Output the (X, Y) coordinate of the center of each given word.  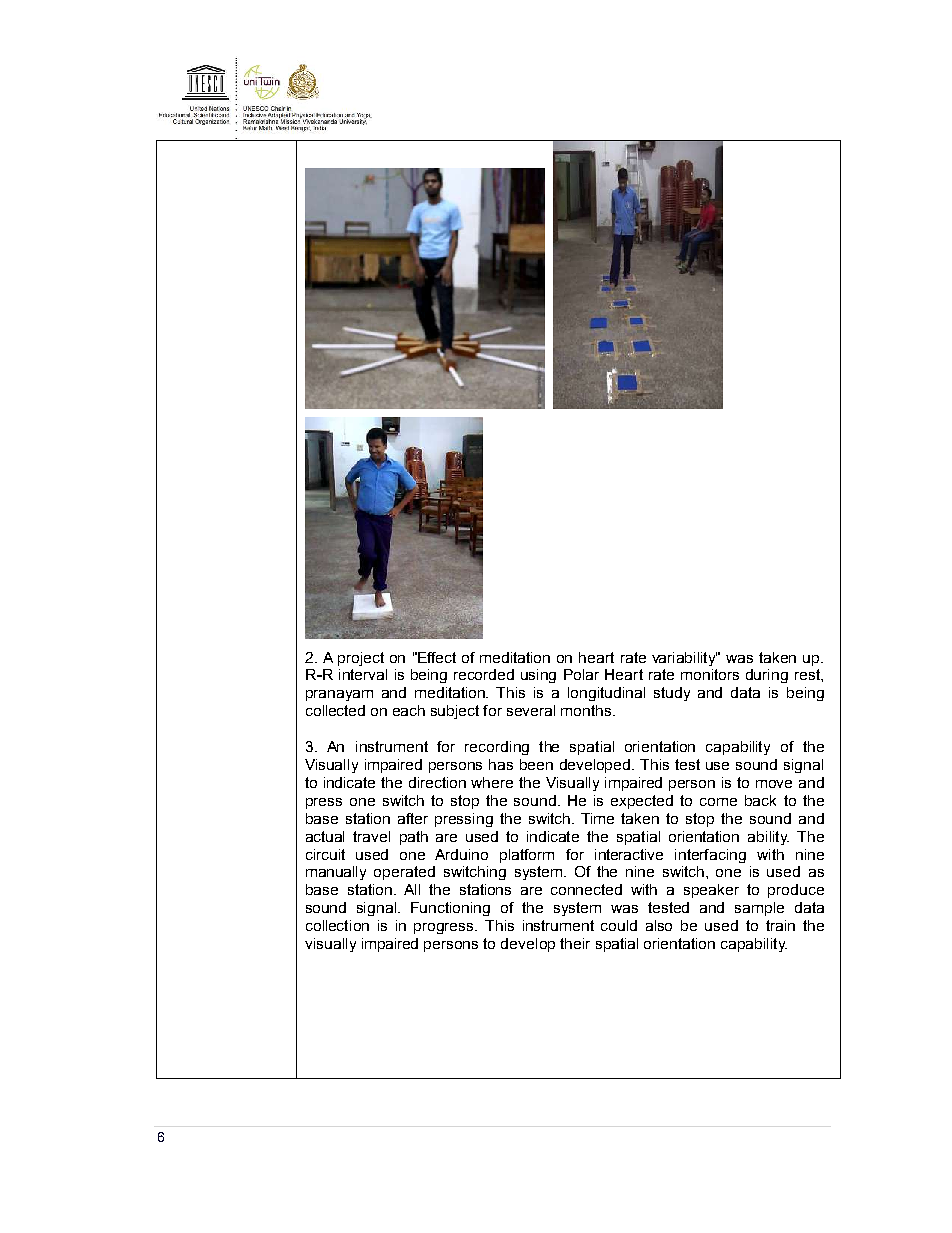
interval (363, 674)
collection (337, 925)
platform (527, 856)
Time (597, 818)
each (409, 710)
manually (336, 873)
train (780, 925)
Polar (581, 674)
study (672, 694)
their (575, 943)
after (413, 818)
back (760, 800)
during (767, 676)
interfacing (710, 856)
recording (497, 748)
